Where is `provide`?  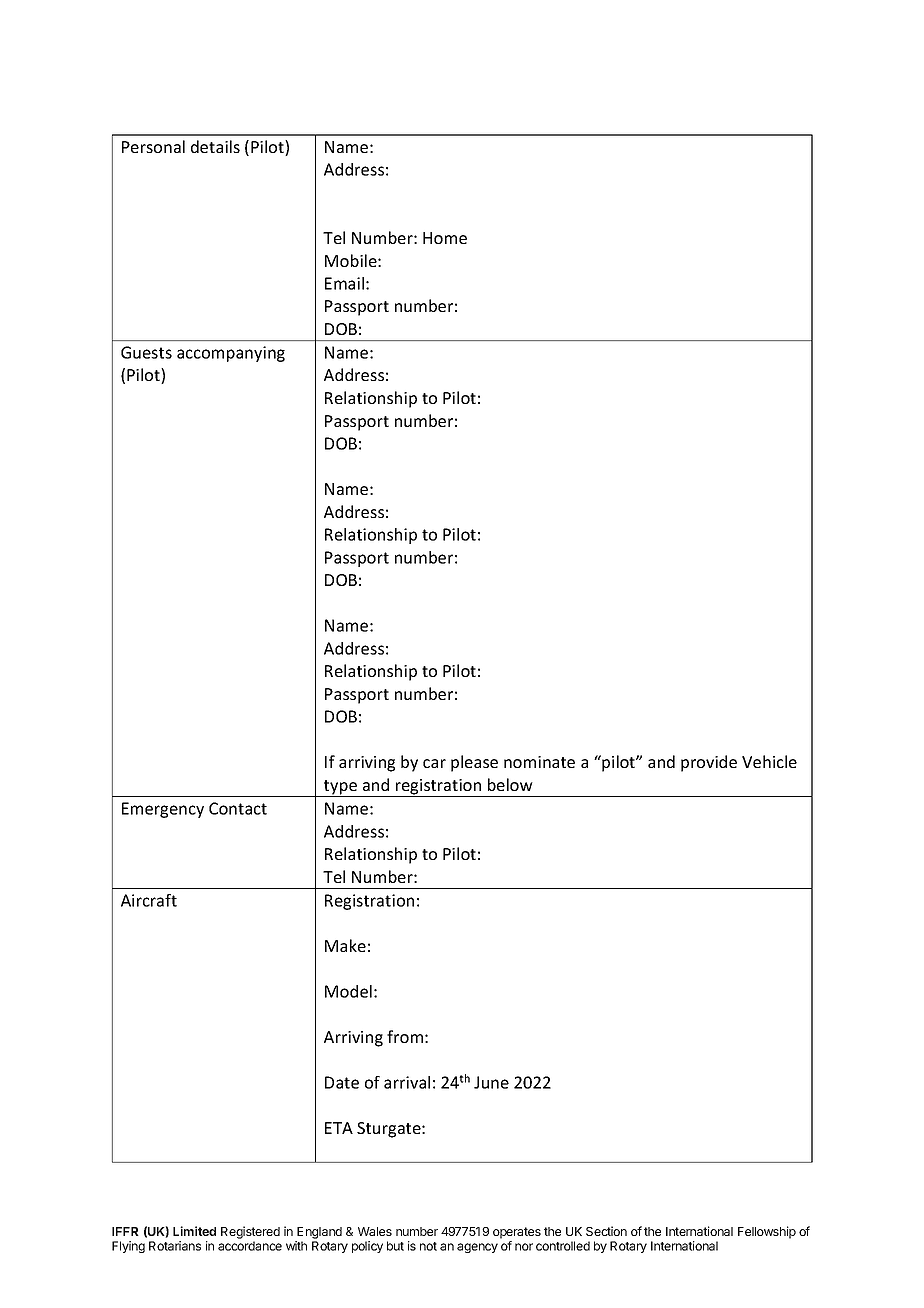 provide is located at coordinates (709, 763).
